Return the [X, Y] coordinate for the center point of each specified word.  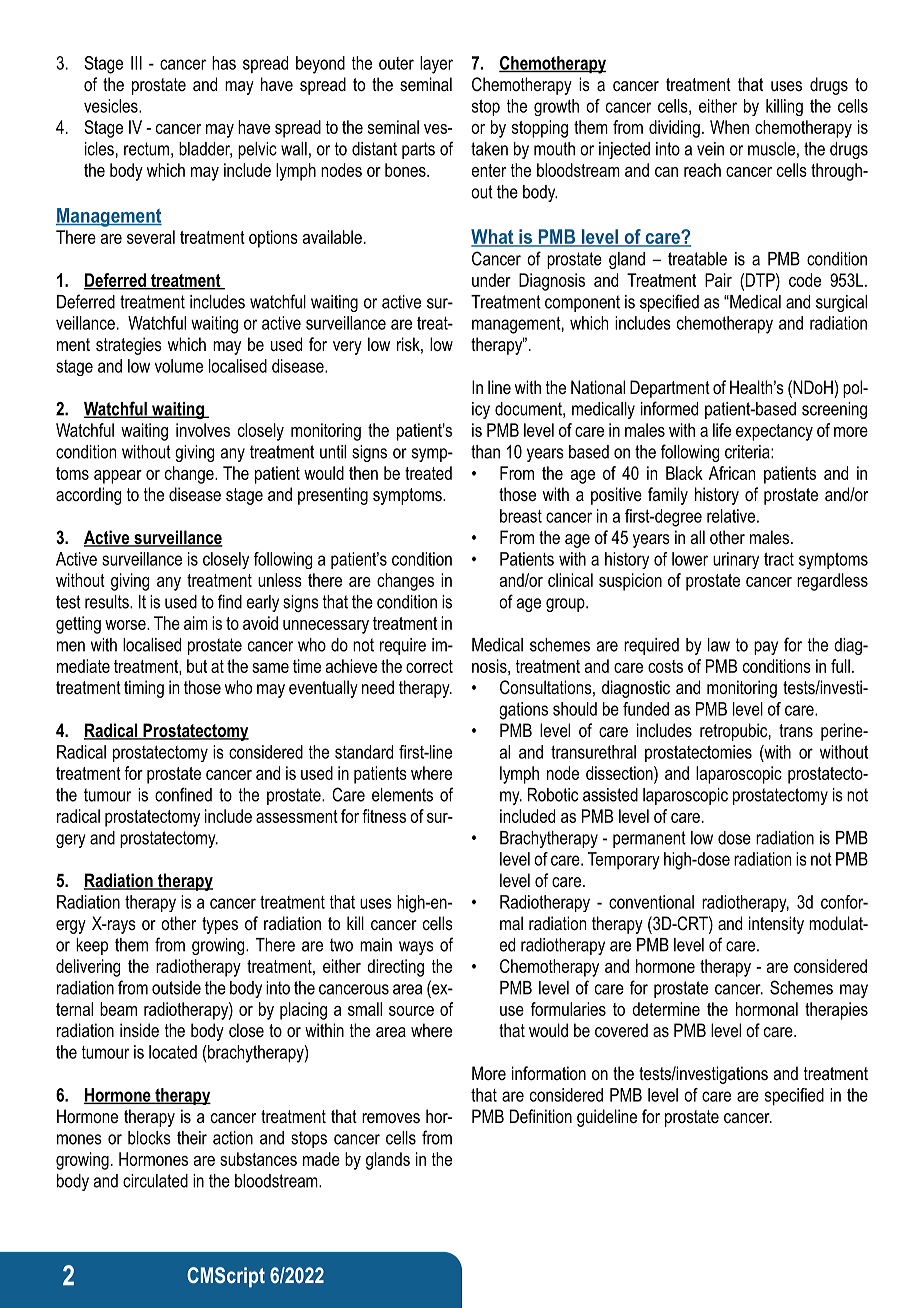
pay [766, 648]
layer [436, 65]
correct [429, 666]
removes [391, 1118]
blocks [149, 1138]
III [136, 63]
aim [196, 623]
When [729, 127]
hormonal [767, 1009]
